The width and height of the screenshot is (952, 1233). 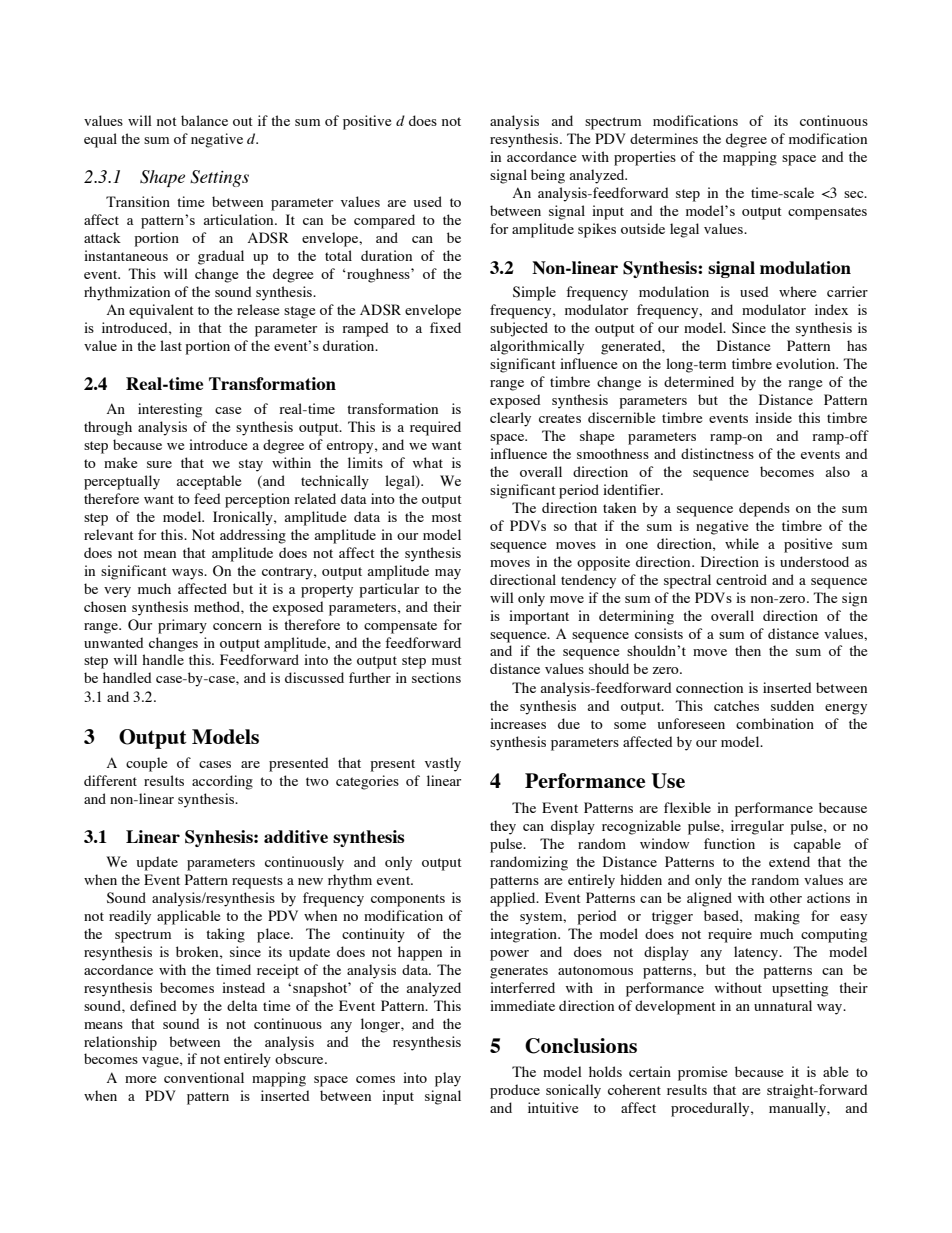 I want to click on conventional, so click(x=204, y=1077).
